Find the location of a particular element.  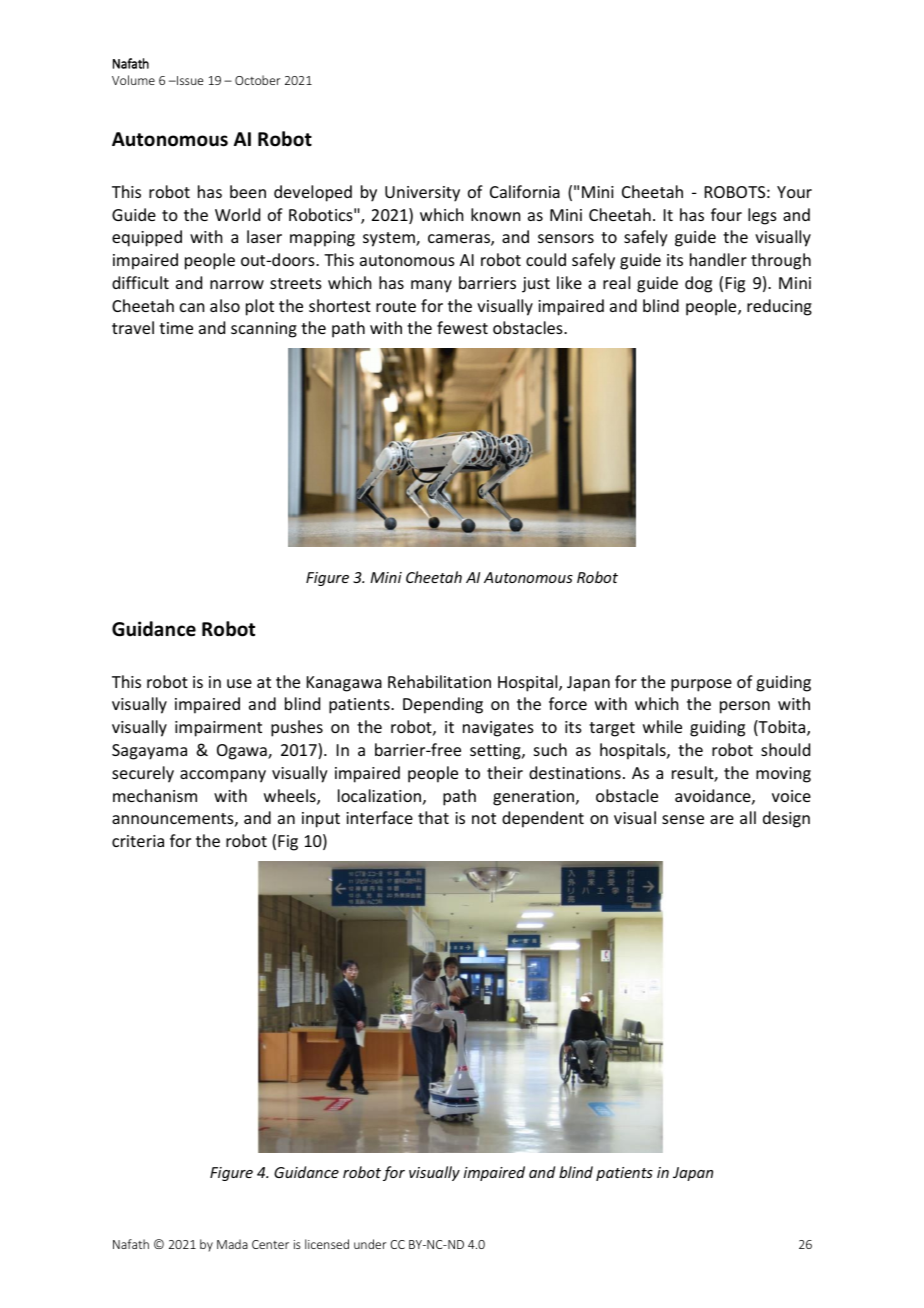

fewest is located at coordinates (462, 327).
